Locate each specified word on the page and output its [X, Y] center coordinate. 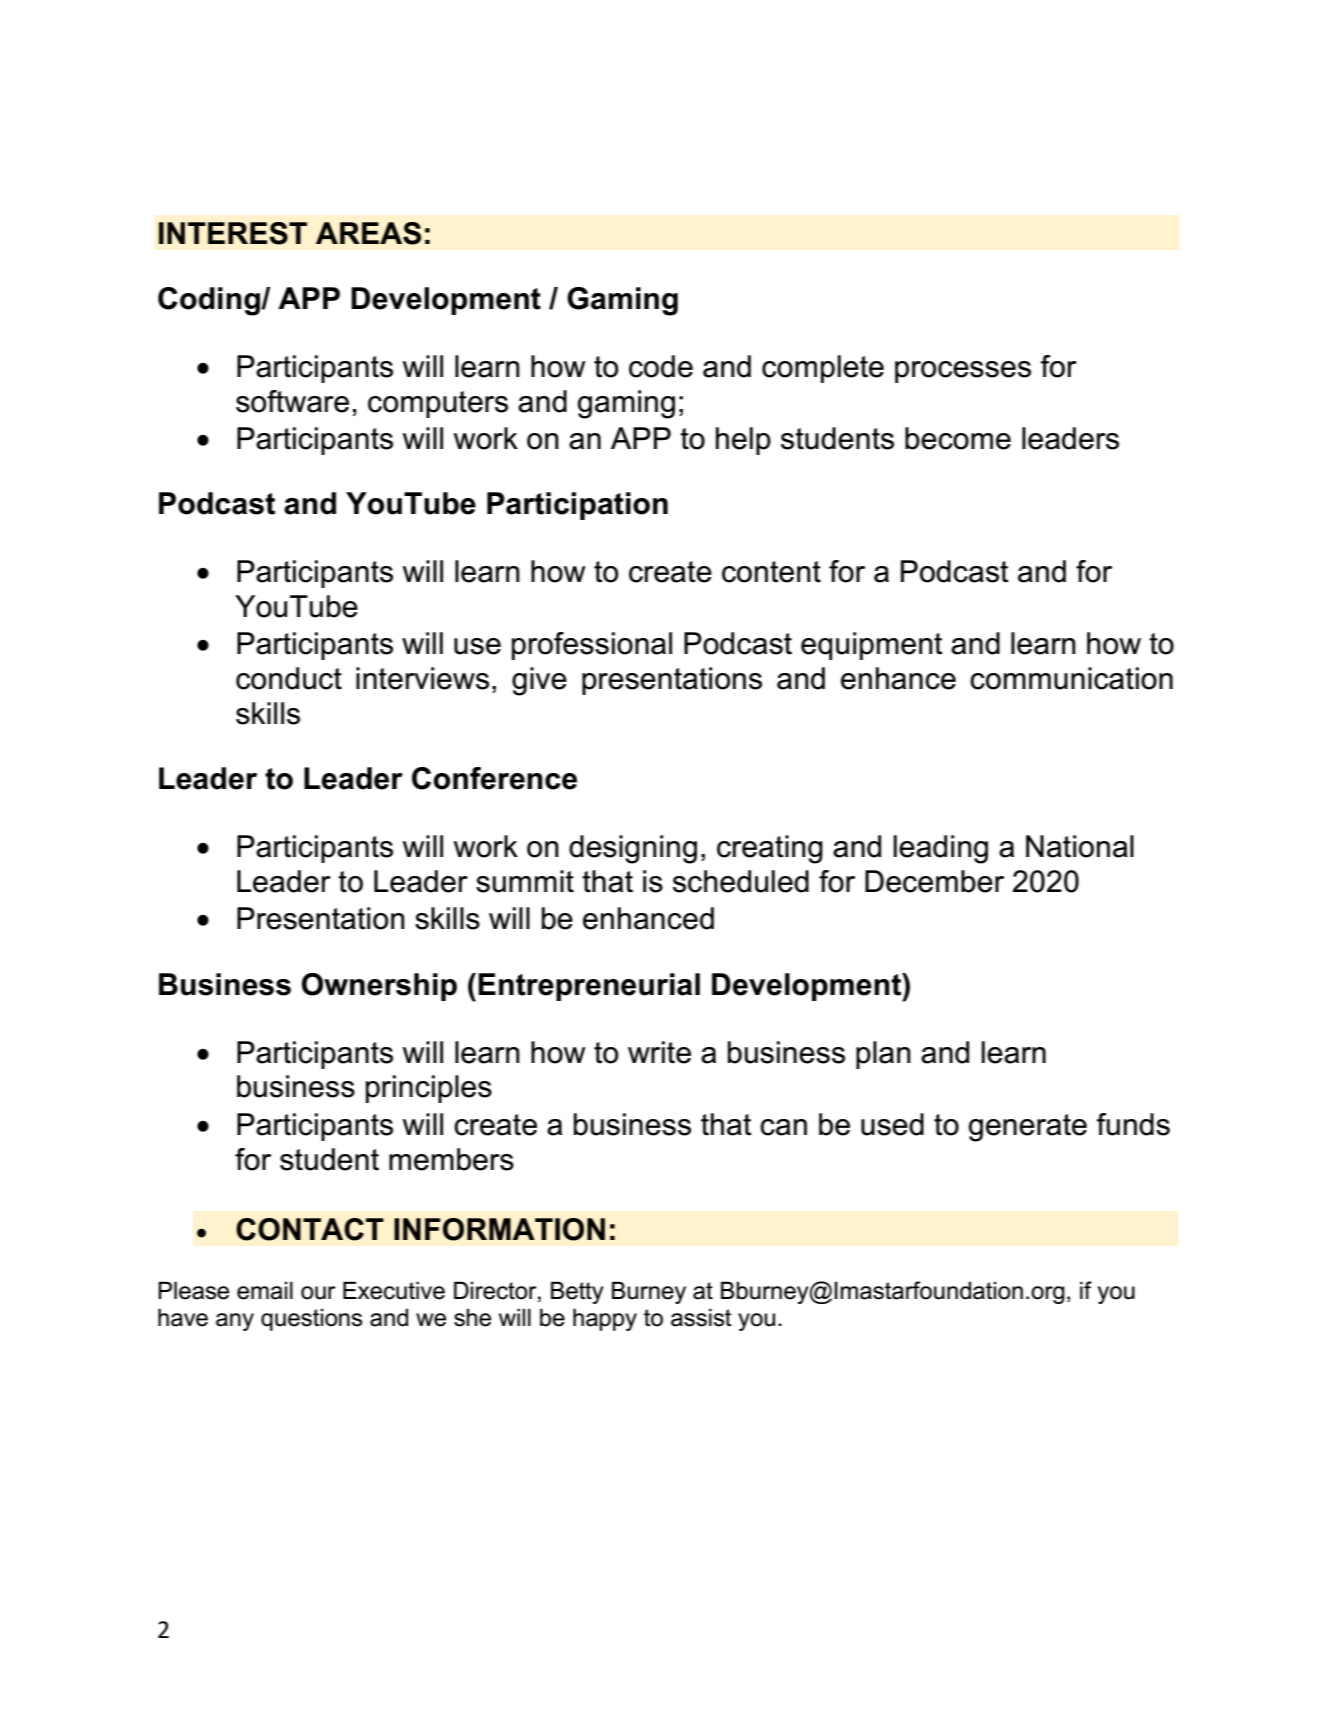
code [661, 366]
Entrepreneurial [589, 987]
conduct [289, 678]
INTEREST [233, 233]
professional [592, 646]
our [318, 1293]
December [934, 881]
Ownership [379, 987]
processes [963, 372]
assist [701, 1317]
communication [1071, 678]
